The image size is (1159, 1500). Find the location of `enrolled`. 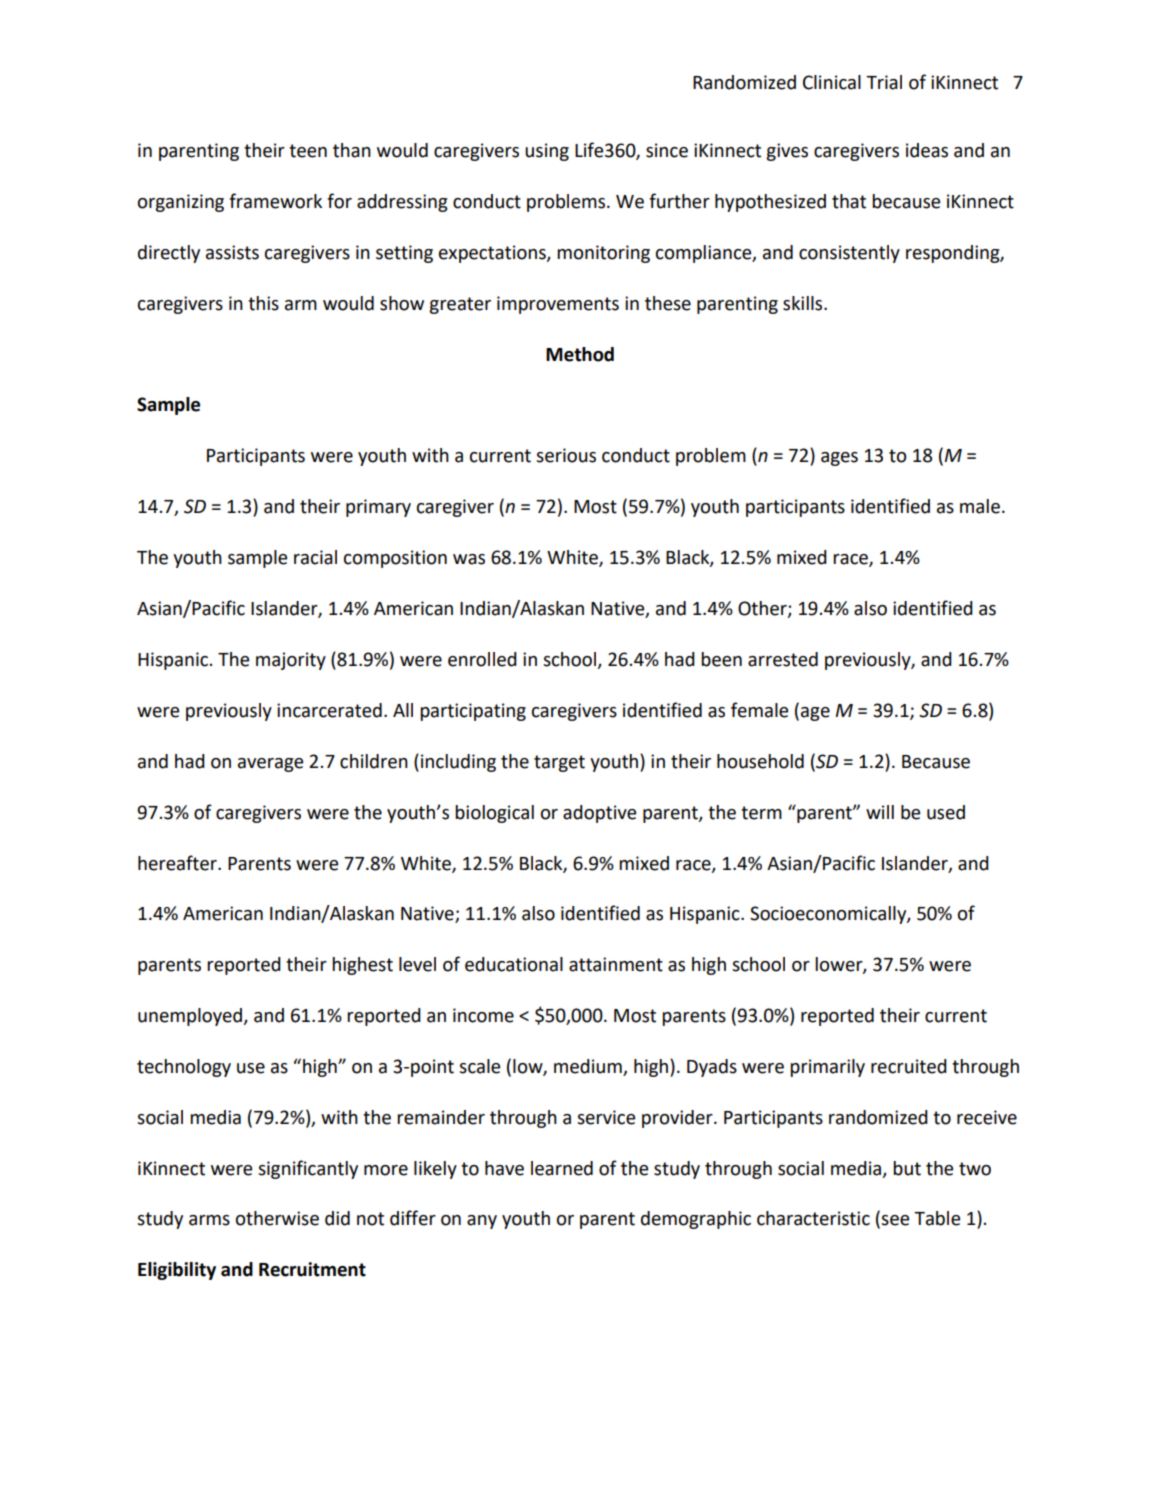

enrolled is located at coordinates (482, 659).
